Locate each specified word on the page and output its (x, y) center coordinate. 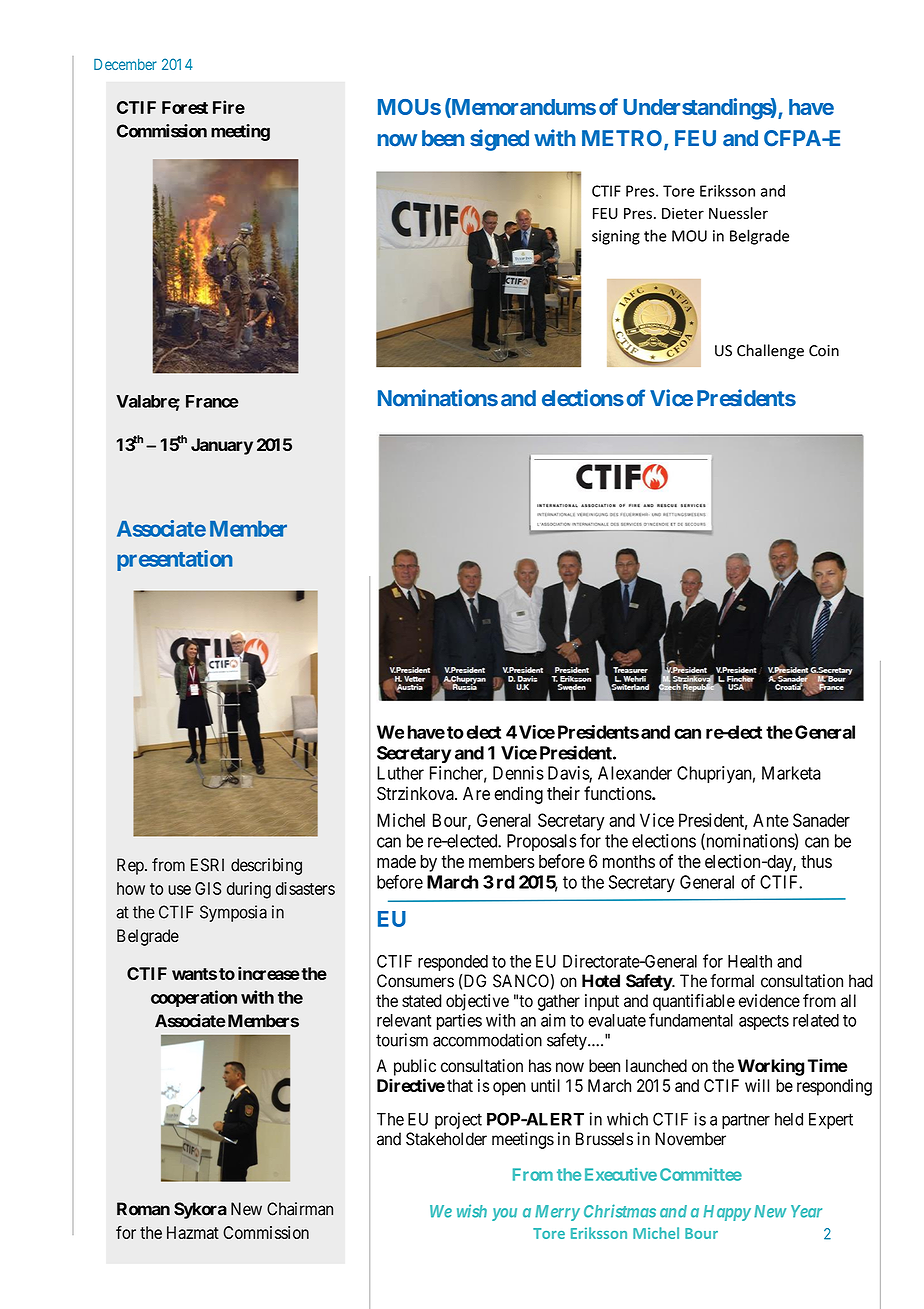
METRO (623, 139)
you (504, 1214)
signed (499, 140)
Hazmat (193, 1232)
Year (806, 1211)
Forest (185, 107)
